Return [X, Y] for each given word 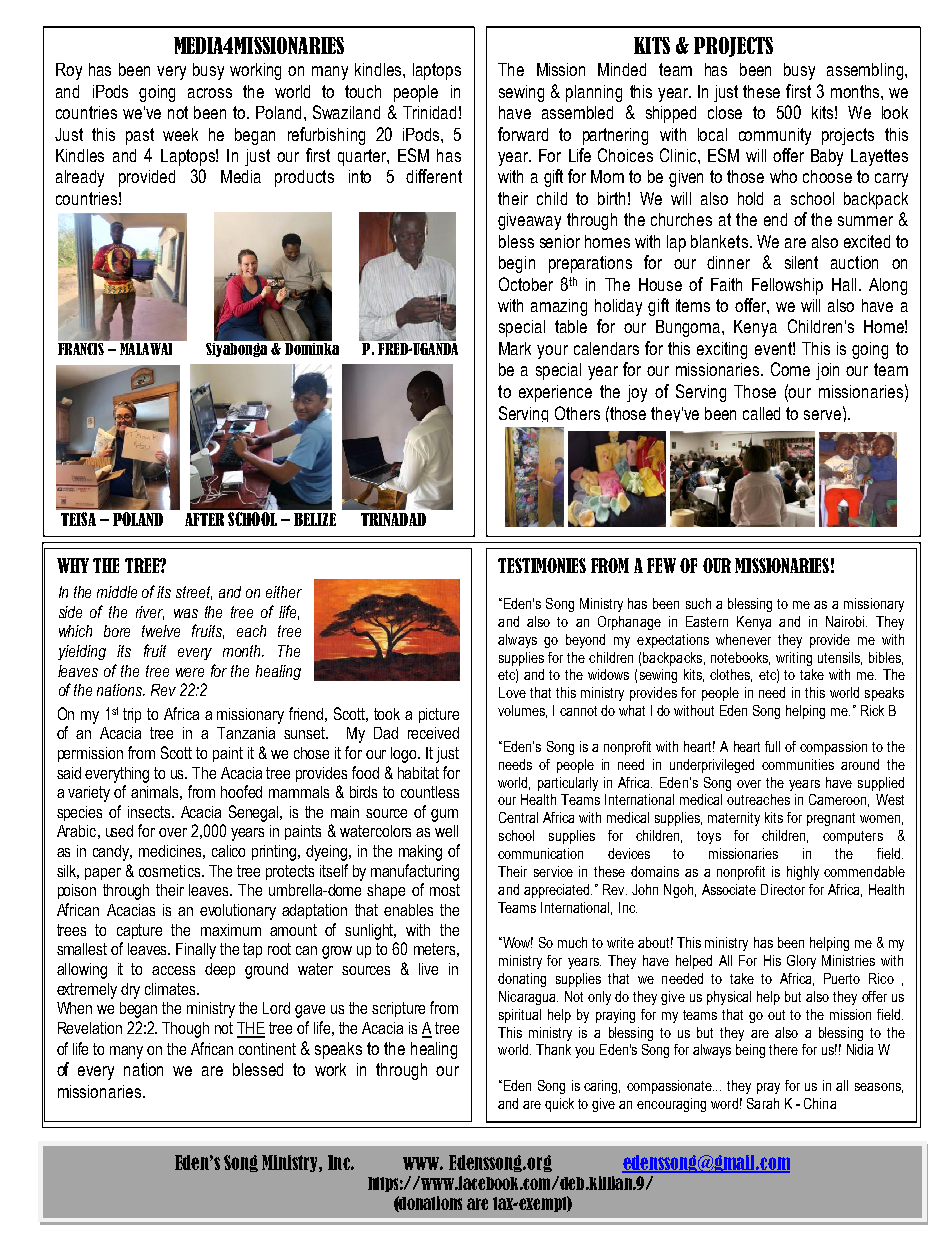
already [80, 178]
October [526, 284]
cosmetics [171, 871]
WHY [73, 565]
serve [822, 415]
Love [512, 692]
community [775, 136]
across [210, 93]
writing [794, 659]
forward [523, 134]
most [445, 890]
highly [803, 873]
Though [185, 1030]
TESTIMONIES [542, 565]
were [190, 672]
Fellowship [787, 286]
